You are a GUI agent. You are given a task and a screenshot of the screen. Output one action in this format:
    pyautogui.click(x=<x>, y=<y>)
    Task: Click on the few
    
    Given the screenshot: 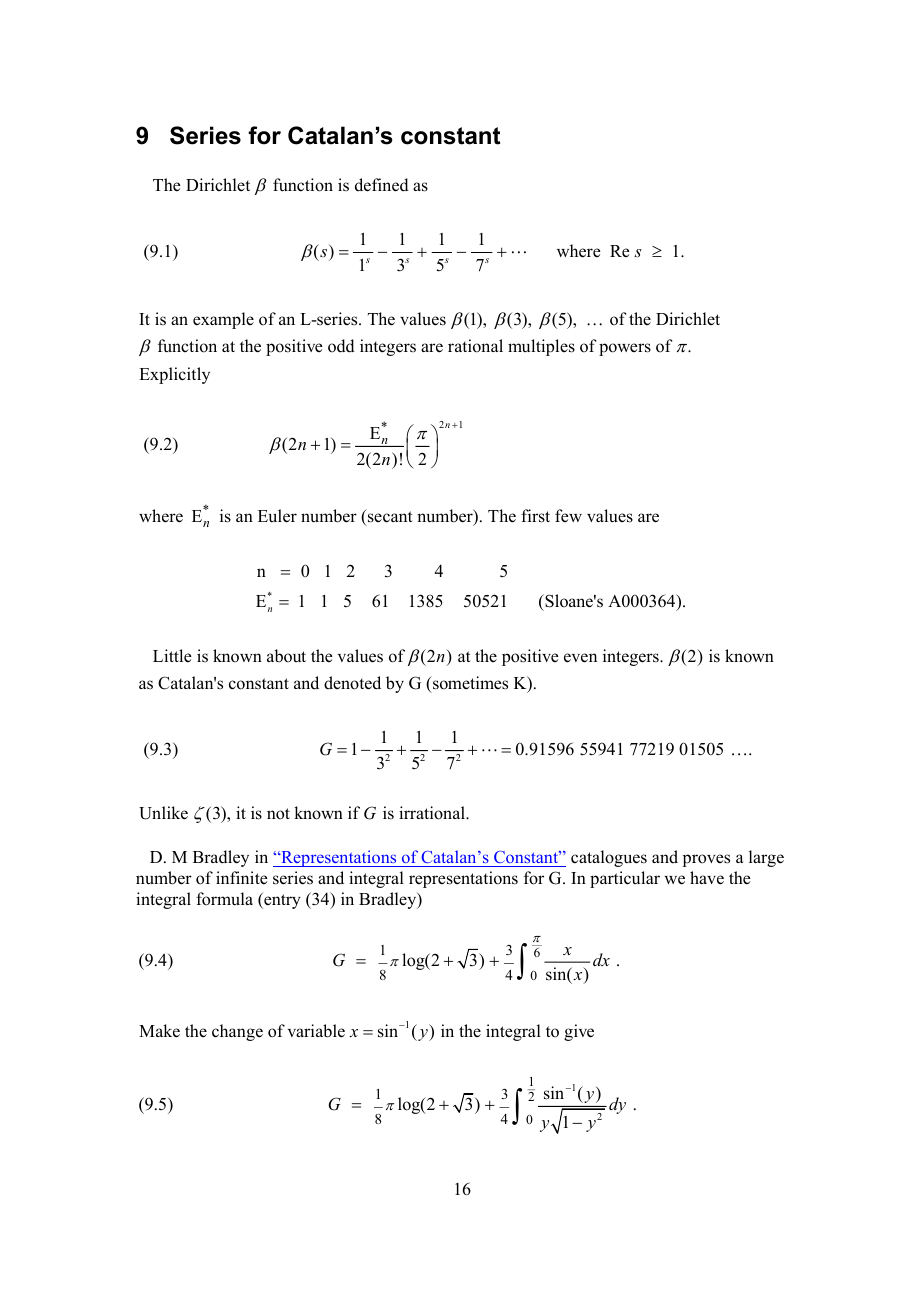 What is the action you would take?
    pyautogui.click(x=568, y=516)
